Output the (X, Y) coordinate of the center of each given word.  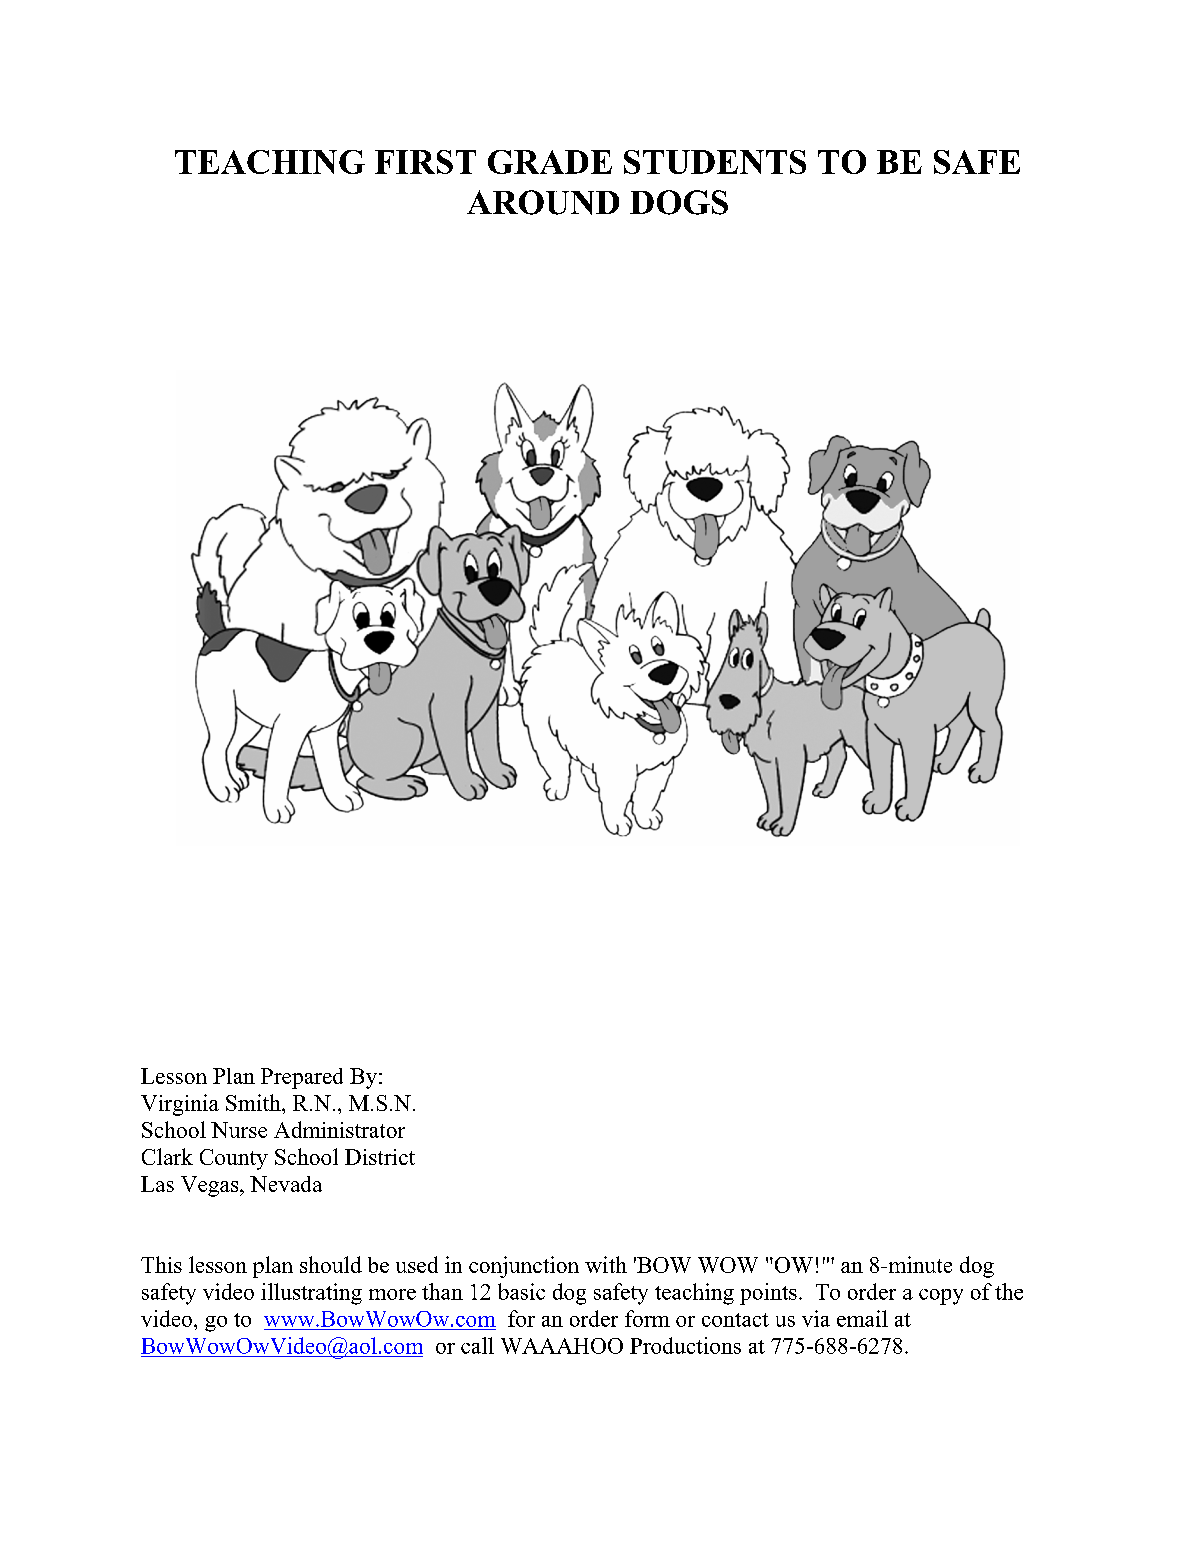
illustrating (311, 1294)
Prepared (302, 1078)
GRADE (550, 162)
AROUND (543, 202)
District (380, 1157)
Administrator (339, 1129)
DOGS (679, 202)
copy (941, 1297)
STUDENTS (715, 162)
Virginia (180, 1105)
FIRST (425, 162)
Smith (254, 1102)
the (1009, 1291)
